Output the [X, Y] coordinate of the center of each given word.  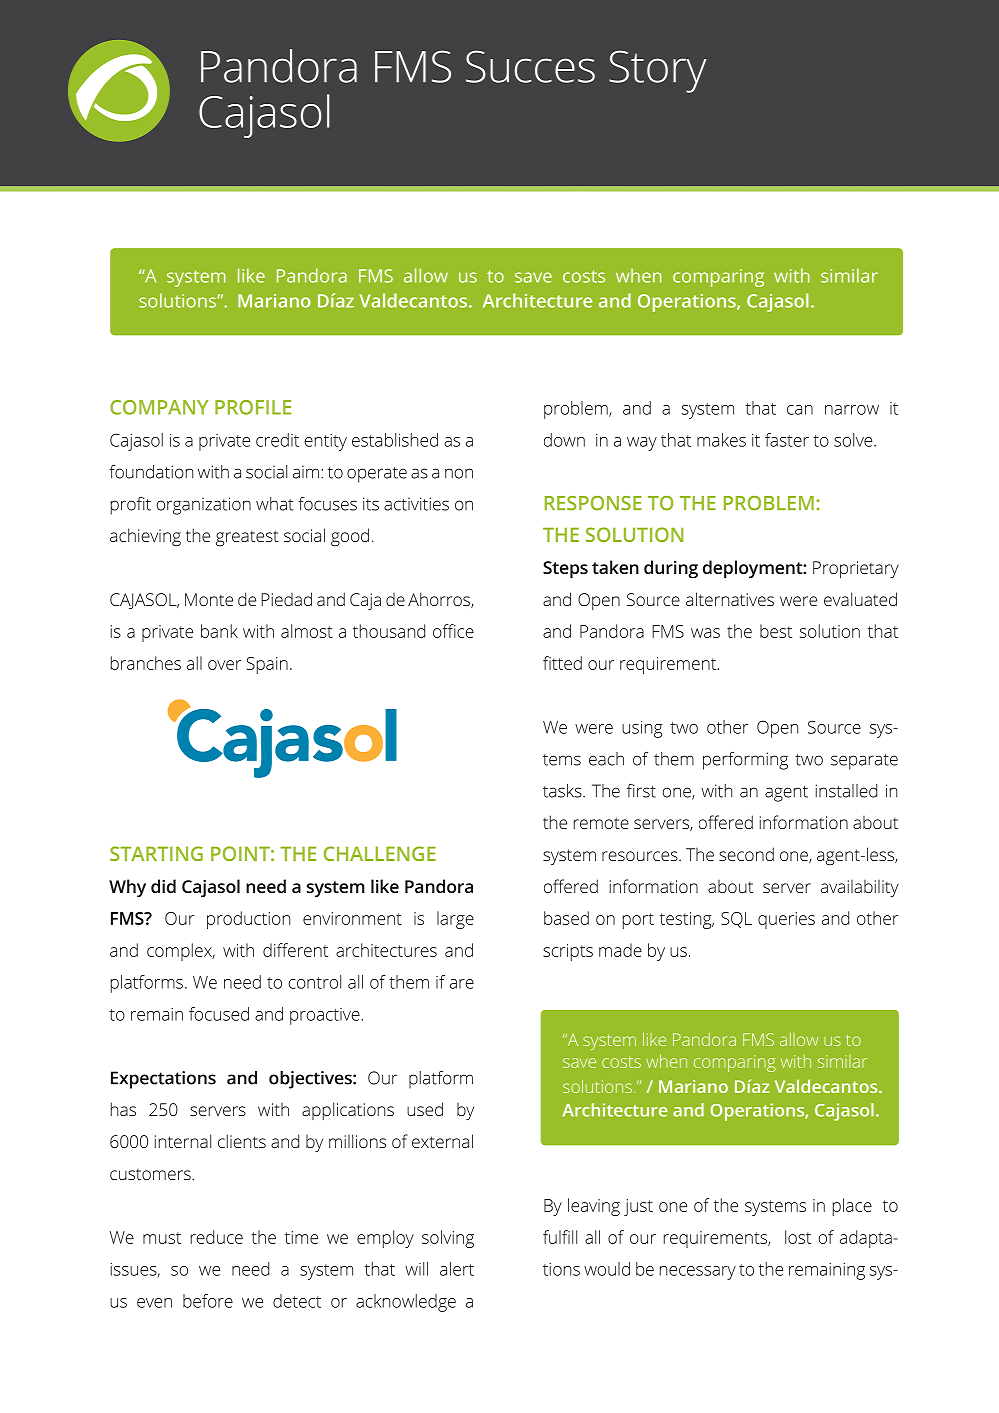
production [248, 920]
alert [457, 1269]
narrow [852, 410]
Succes [530, 66]
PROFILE [253, 407]
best [776, 631]
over [224, 665]
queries [786, 920]
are [462, 984]
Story [658, 71]
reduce [217, 1237]
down [564, 440]
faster [787, 440]
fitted [562, 663]
